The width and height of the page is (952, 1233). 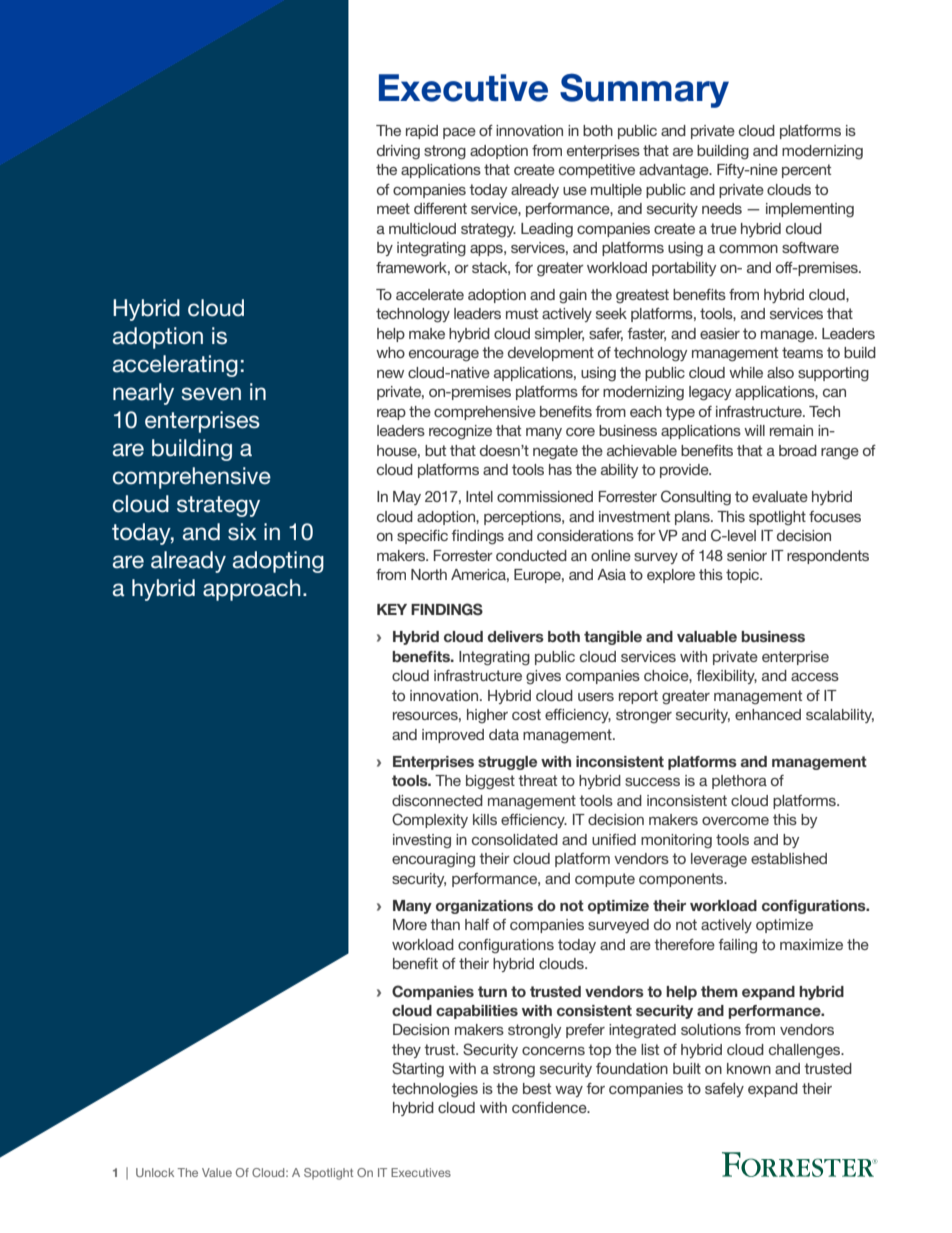 What do you see at coordinates (252, 590) in the page?
I see `approach` at bounding box center [252, 590].
